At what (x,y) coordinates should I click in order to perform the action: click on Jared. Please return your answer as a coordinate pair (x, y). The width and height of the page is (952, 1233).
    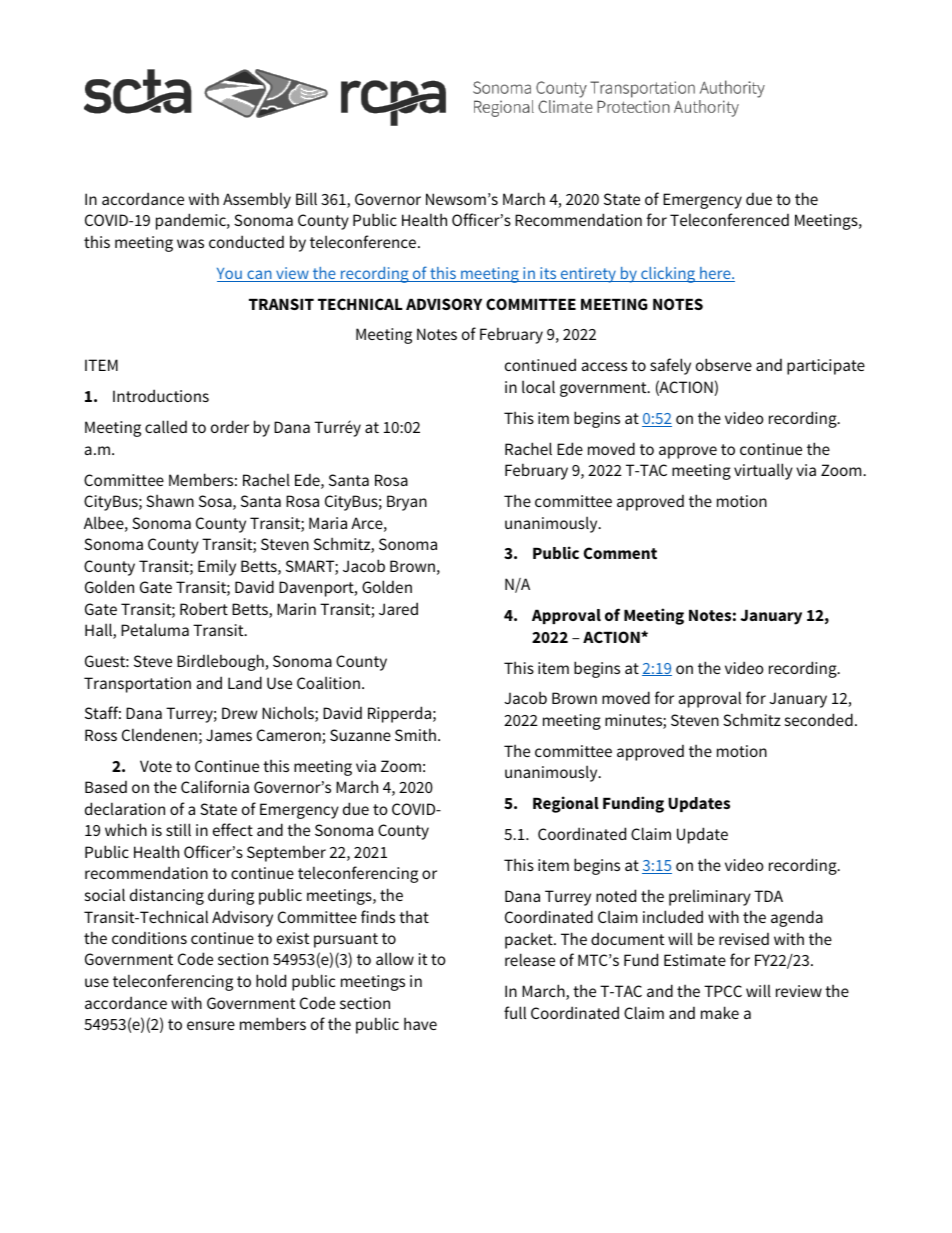
    Looking at the image, I should click on (398, 608).
